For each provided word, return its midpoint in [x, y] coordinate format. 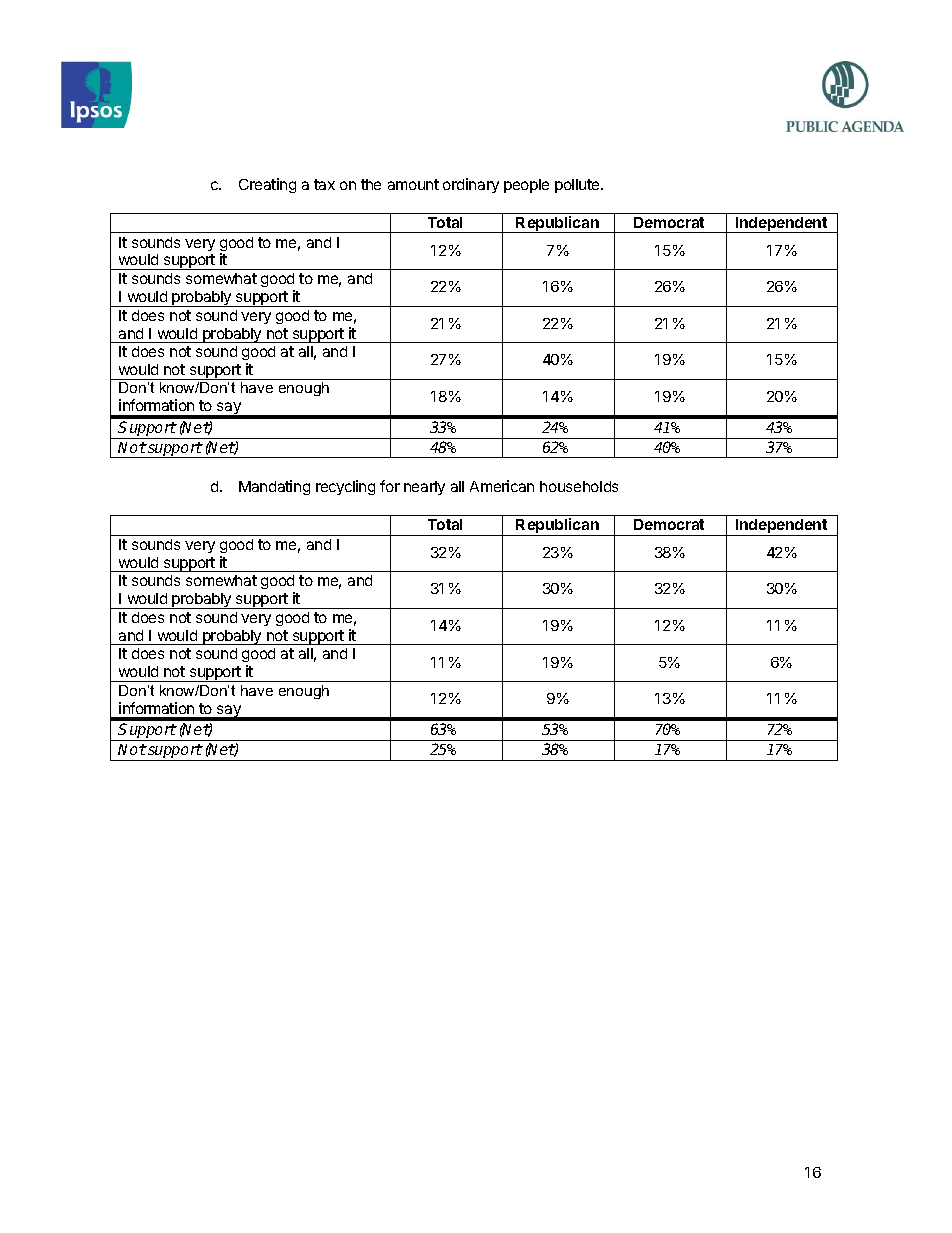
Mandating [274, 487]
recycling [345, 487]
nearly [424, 488]
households [579, 486]
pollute [578, 186]
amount [413, 184]
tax [324, 184]
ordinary [471, 185]
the [371, 184]
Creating [267, 185]
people [526, 186]
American [502, 486]
